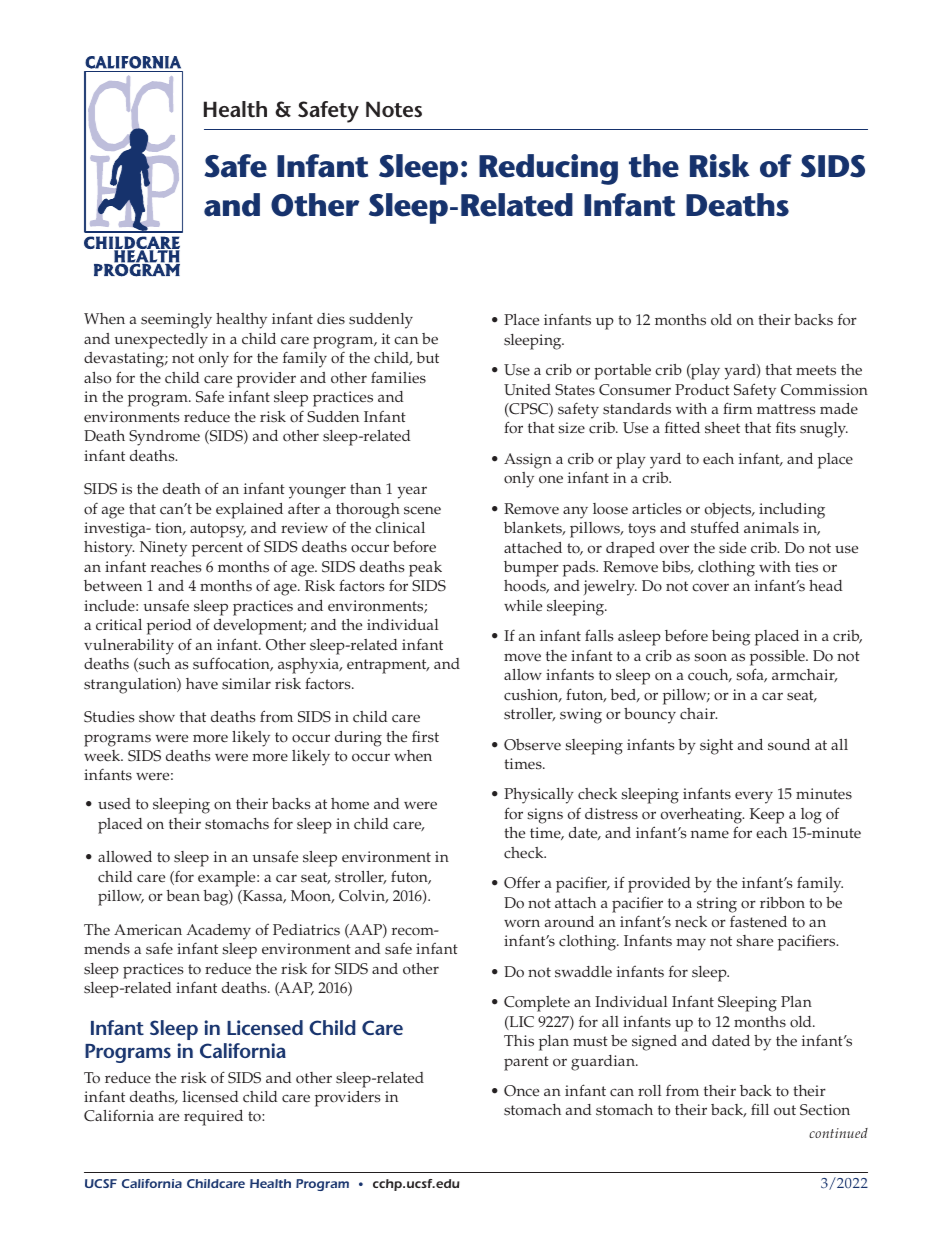 The image size is (952, 1233). What do you see at coordinates (738, 408) in the screenshot?
I see `firm` at bounding box center [738, 408].
